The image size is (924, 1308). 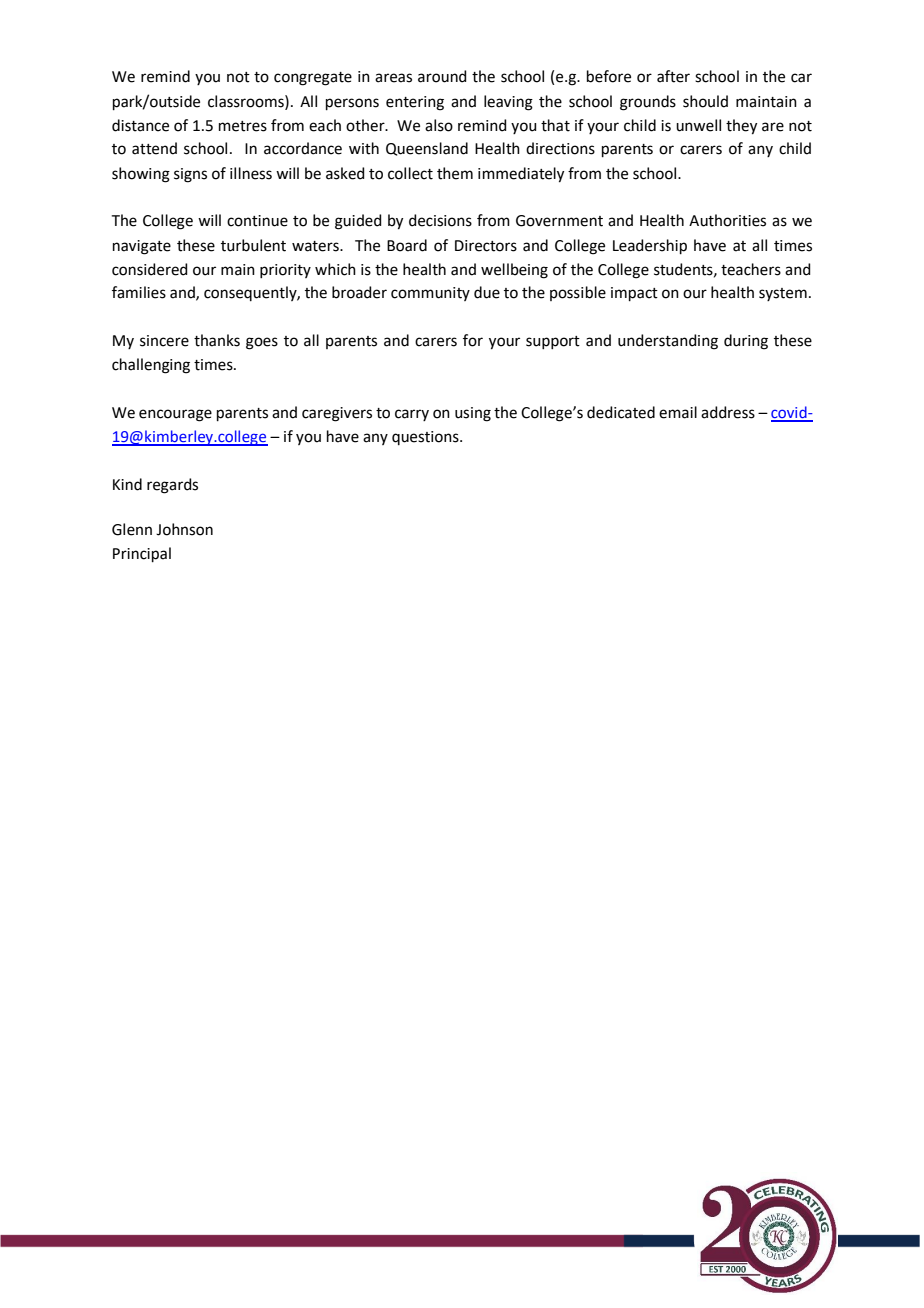 I want to click on Johnson, so click(x=184, y=529).
